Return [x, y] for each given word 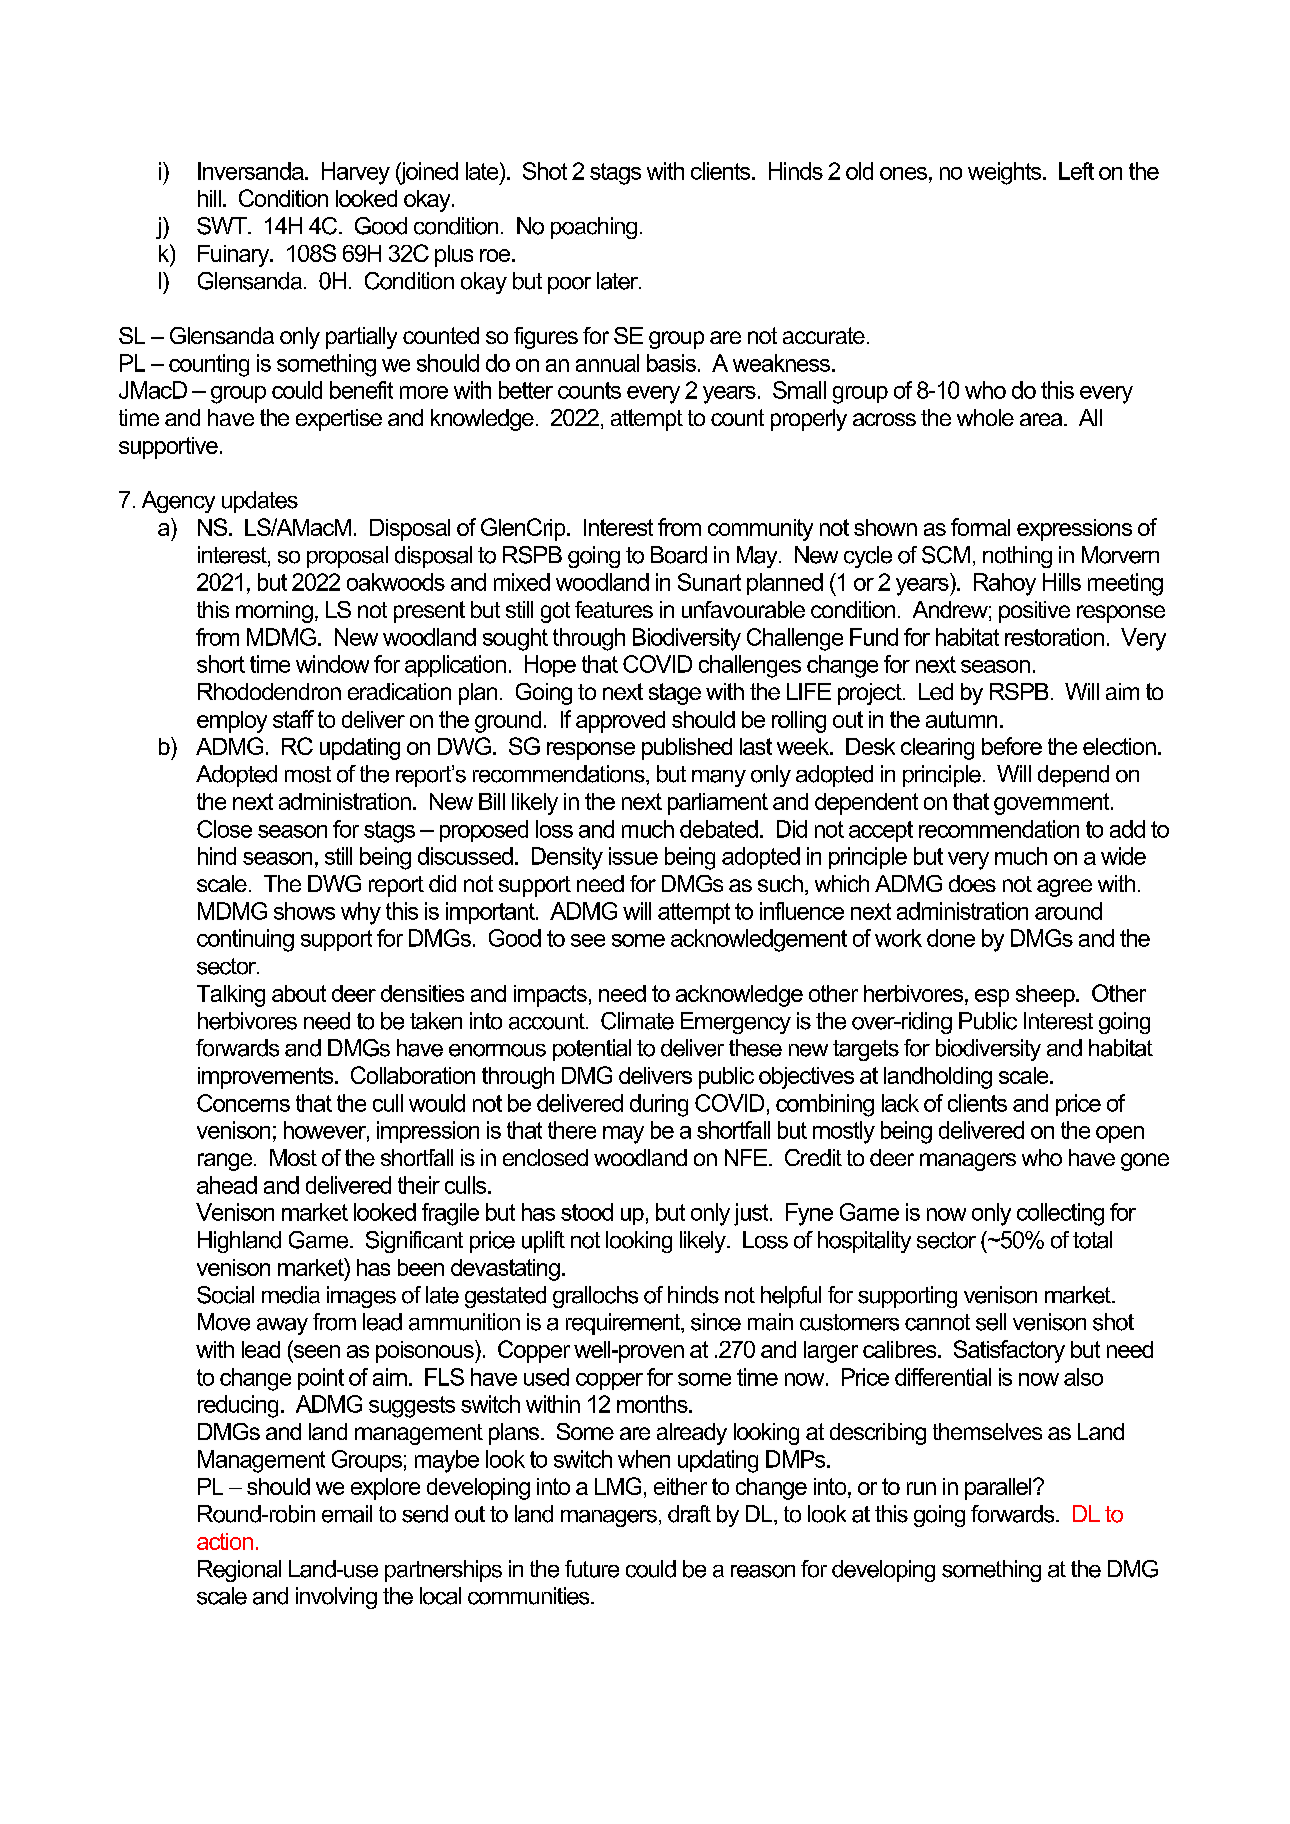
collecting [1060, 1214]
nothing [1017, 557]
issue [633, 856]
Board [679, 555]
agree [1064, 888]
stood [587, 1212]
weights [1006, 173]
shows [304, 911]
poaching [594, 228]
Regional [239, 1571]
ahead [227, 1185]
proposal [347, 557]
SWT [223, 226]
